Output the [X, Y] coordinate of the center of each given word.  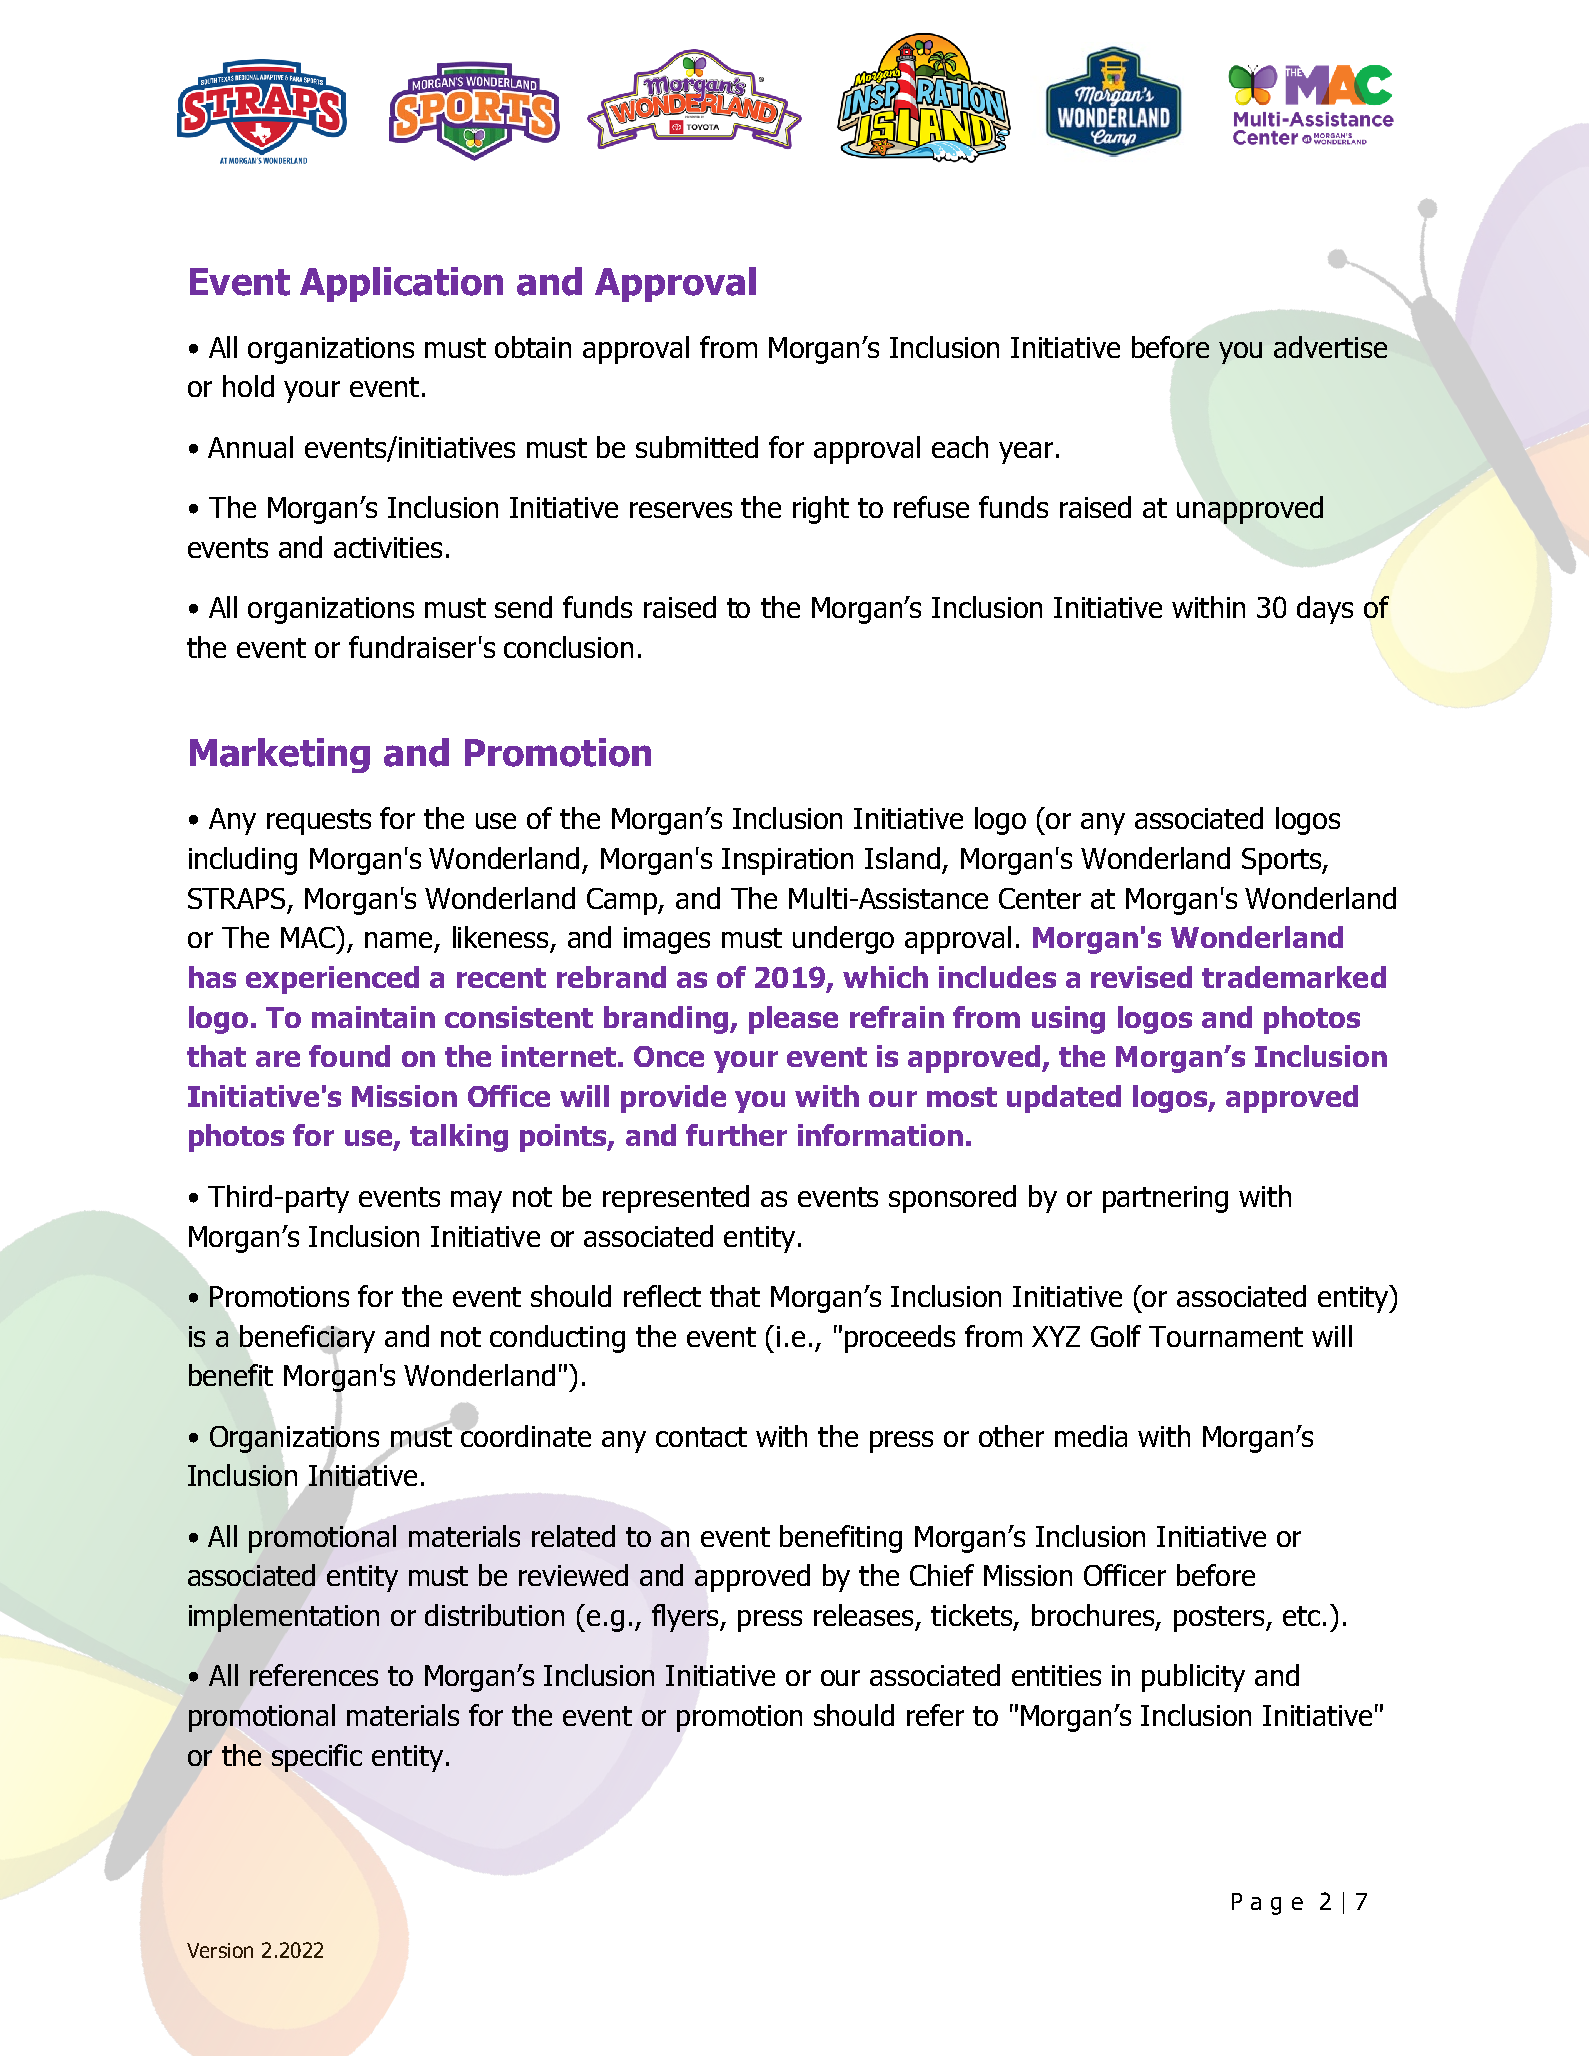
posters [1220, 1619]
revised [1141, 977]
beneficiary [307, 1340]
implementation [284, 1618]
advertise [1330, 347]
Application [401, 284]
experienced [332, 980]
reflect [662, 1296]
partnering [1165, 1199]
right [821, 510]
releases [865, 1616]
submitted [697, 447]
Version [220, 1950]
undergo [843, 940]
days [1325, 610]
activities [388, 547]
